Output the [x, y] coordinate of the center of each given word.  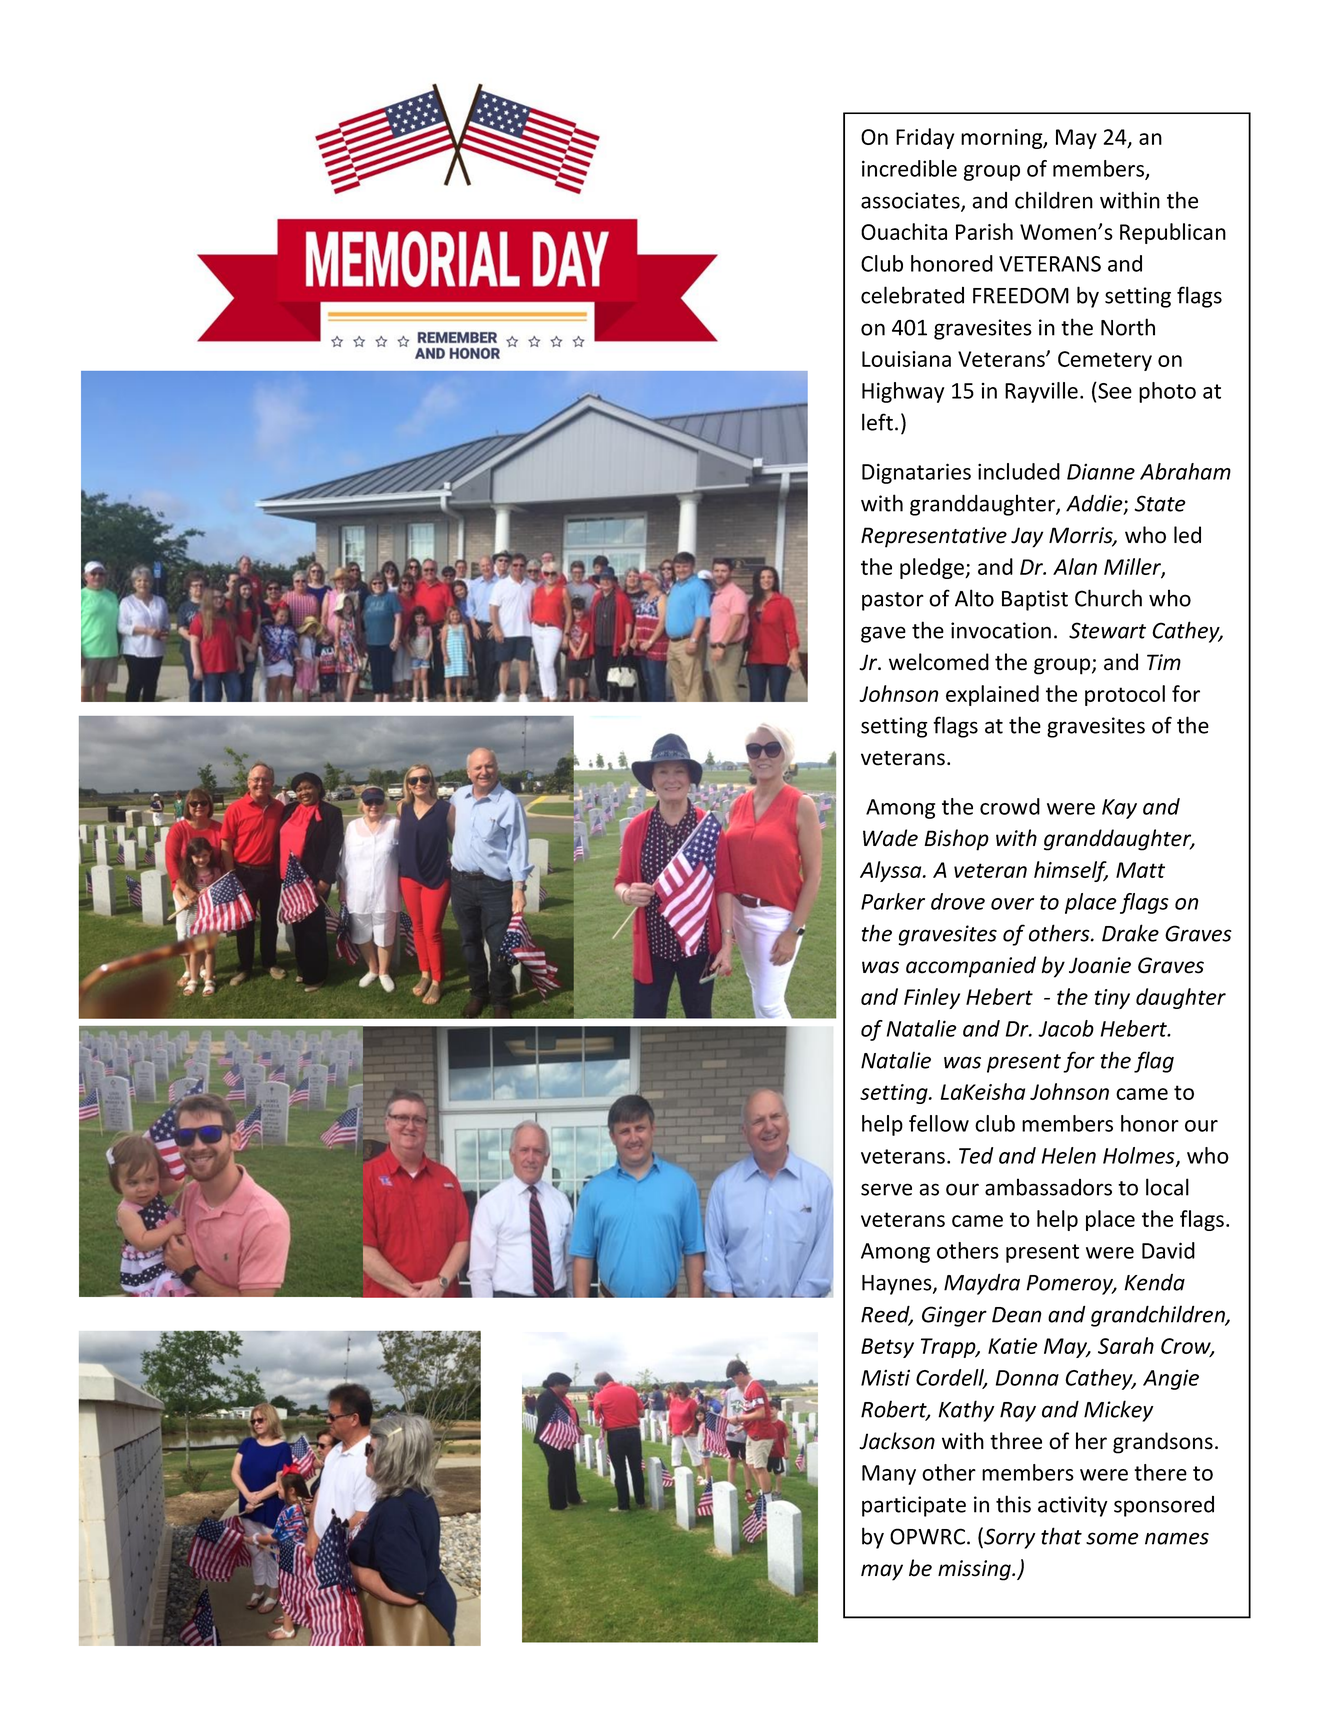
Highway [903, 392]
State [1160, 503]
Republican [1173, 233]
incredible [909, 168]
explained [992, 695]
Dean [1017, 1315]
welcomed [939, 662]
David [1168, 1250]
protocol [1125, 695]
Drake [1130, 933]
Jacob [1066, 1028]
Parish [984, 231]
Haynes [898, 1285]
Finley [932, 998]
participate [914, 1506]
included [1019, 471]
